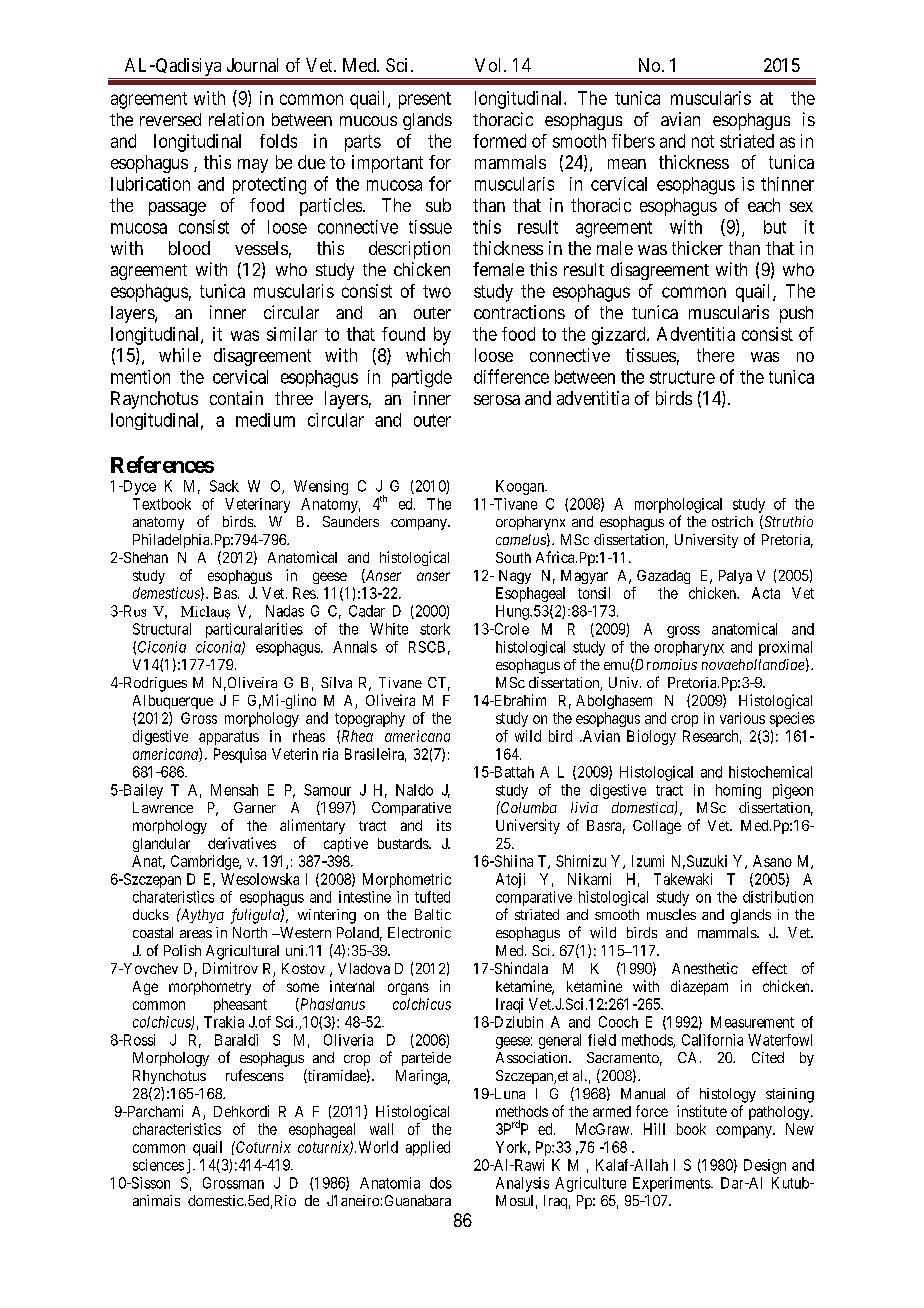 Image resolution: width=924 pixels, height=1308 pixels. I want to click on relation, so click(236, 119).
